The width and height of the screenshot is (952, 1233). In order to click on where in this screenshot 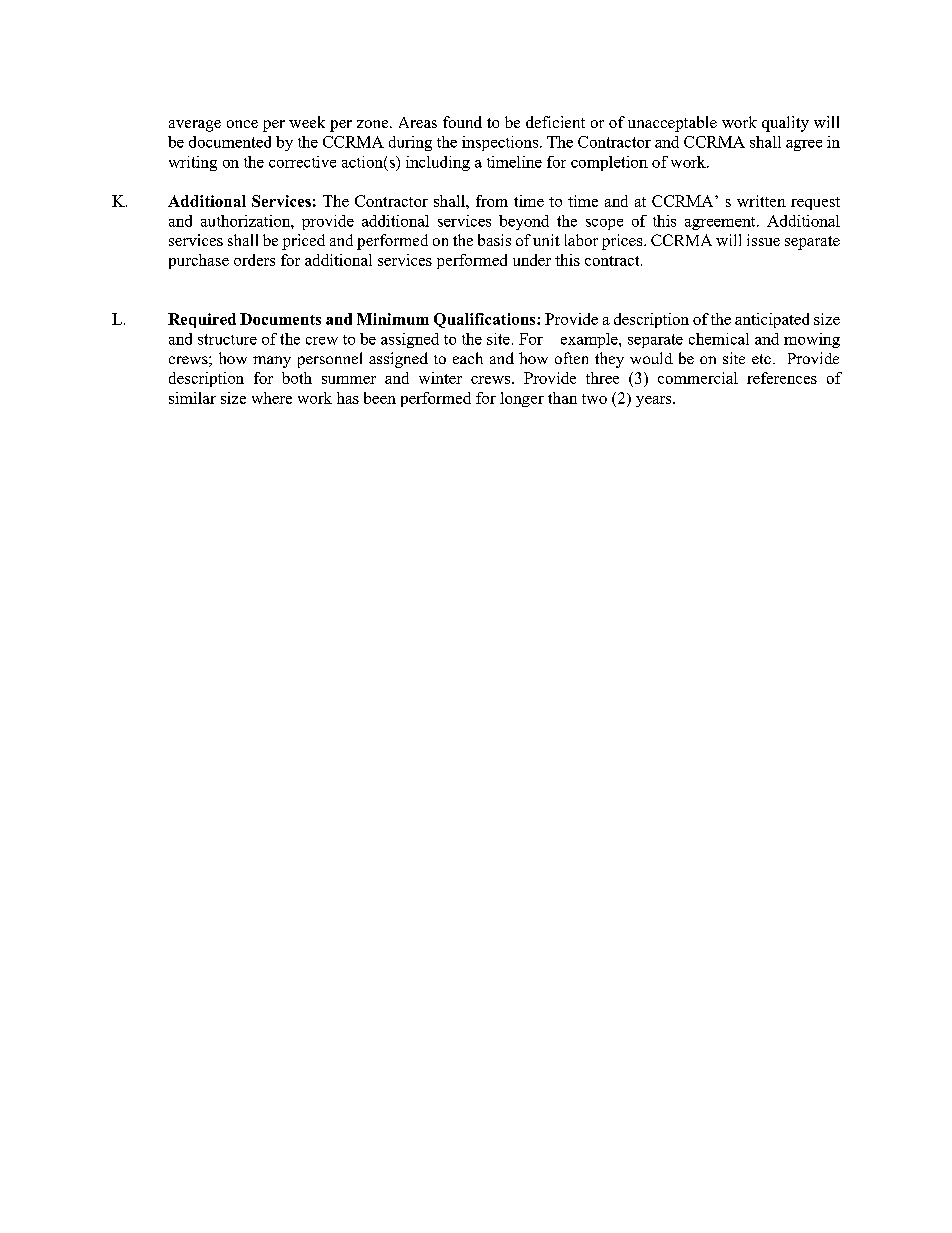, I will do `click(272, 398)`.
